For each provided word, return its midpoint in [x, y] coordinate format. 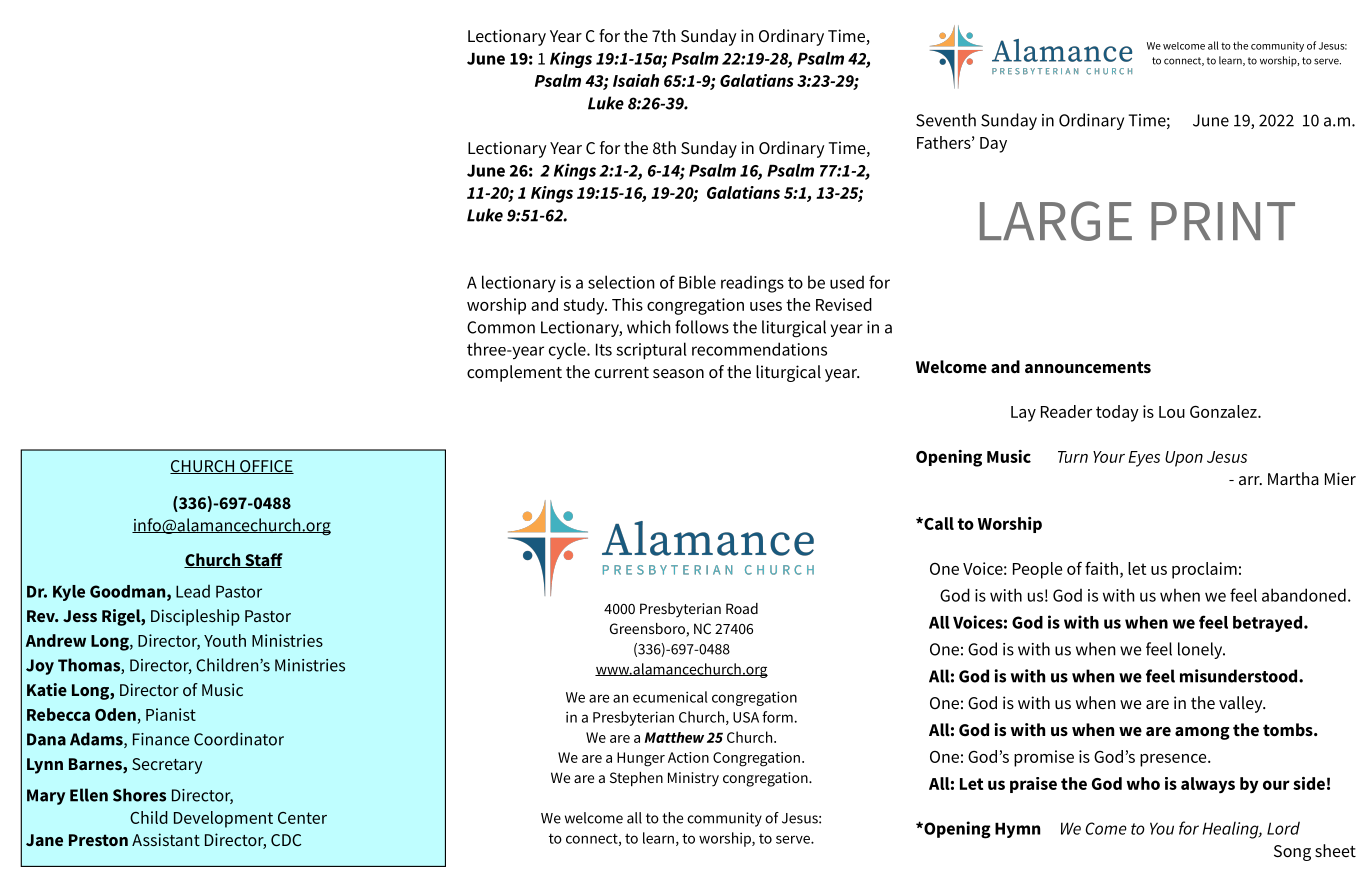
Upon [1184, 459]
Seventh [946, 120]
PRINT [1223, 221]
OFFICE [266, 467]
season [678, 374]
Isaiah [636, 80]
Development [223, 819]
